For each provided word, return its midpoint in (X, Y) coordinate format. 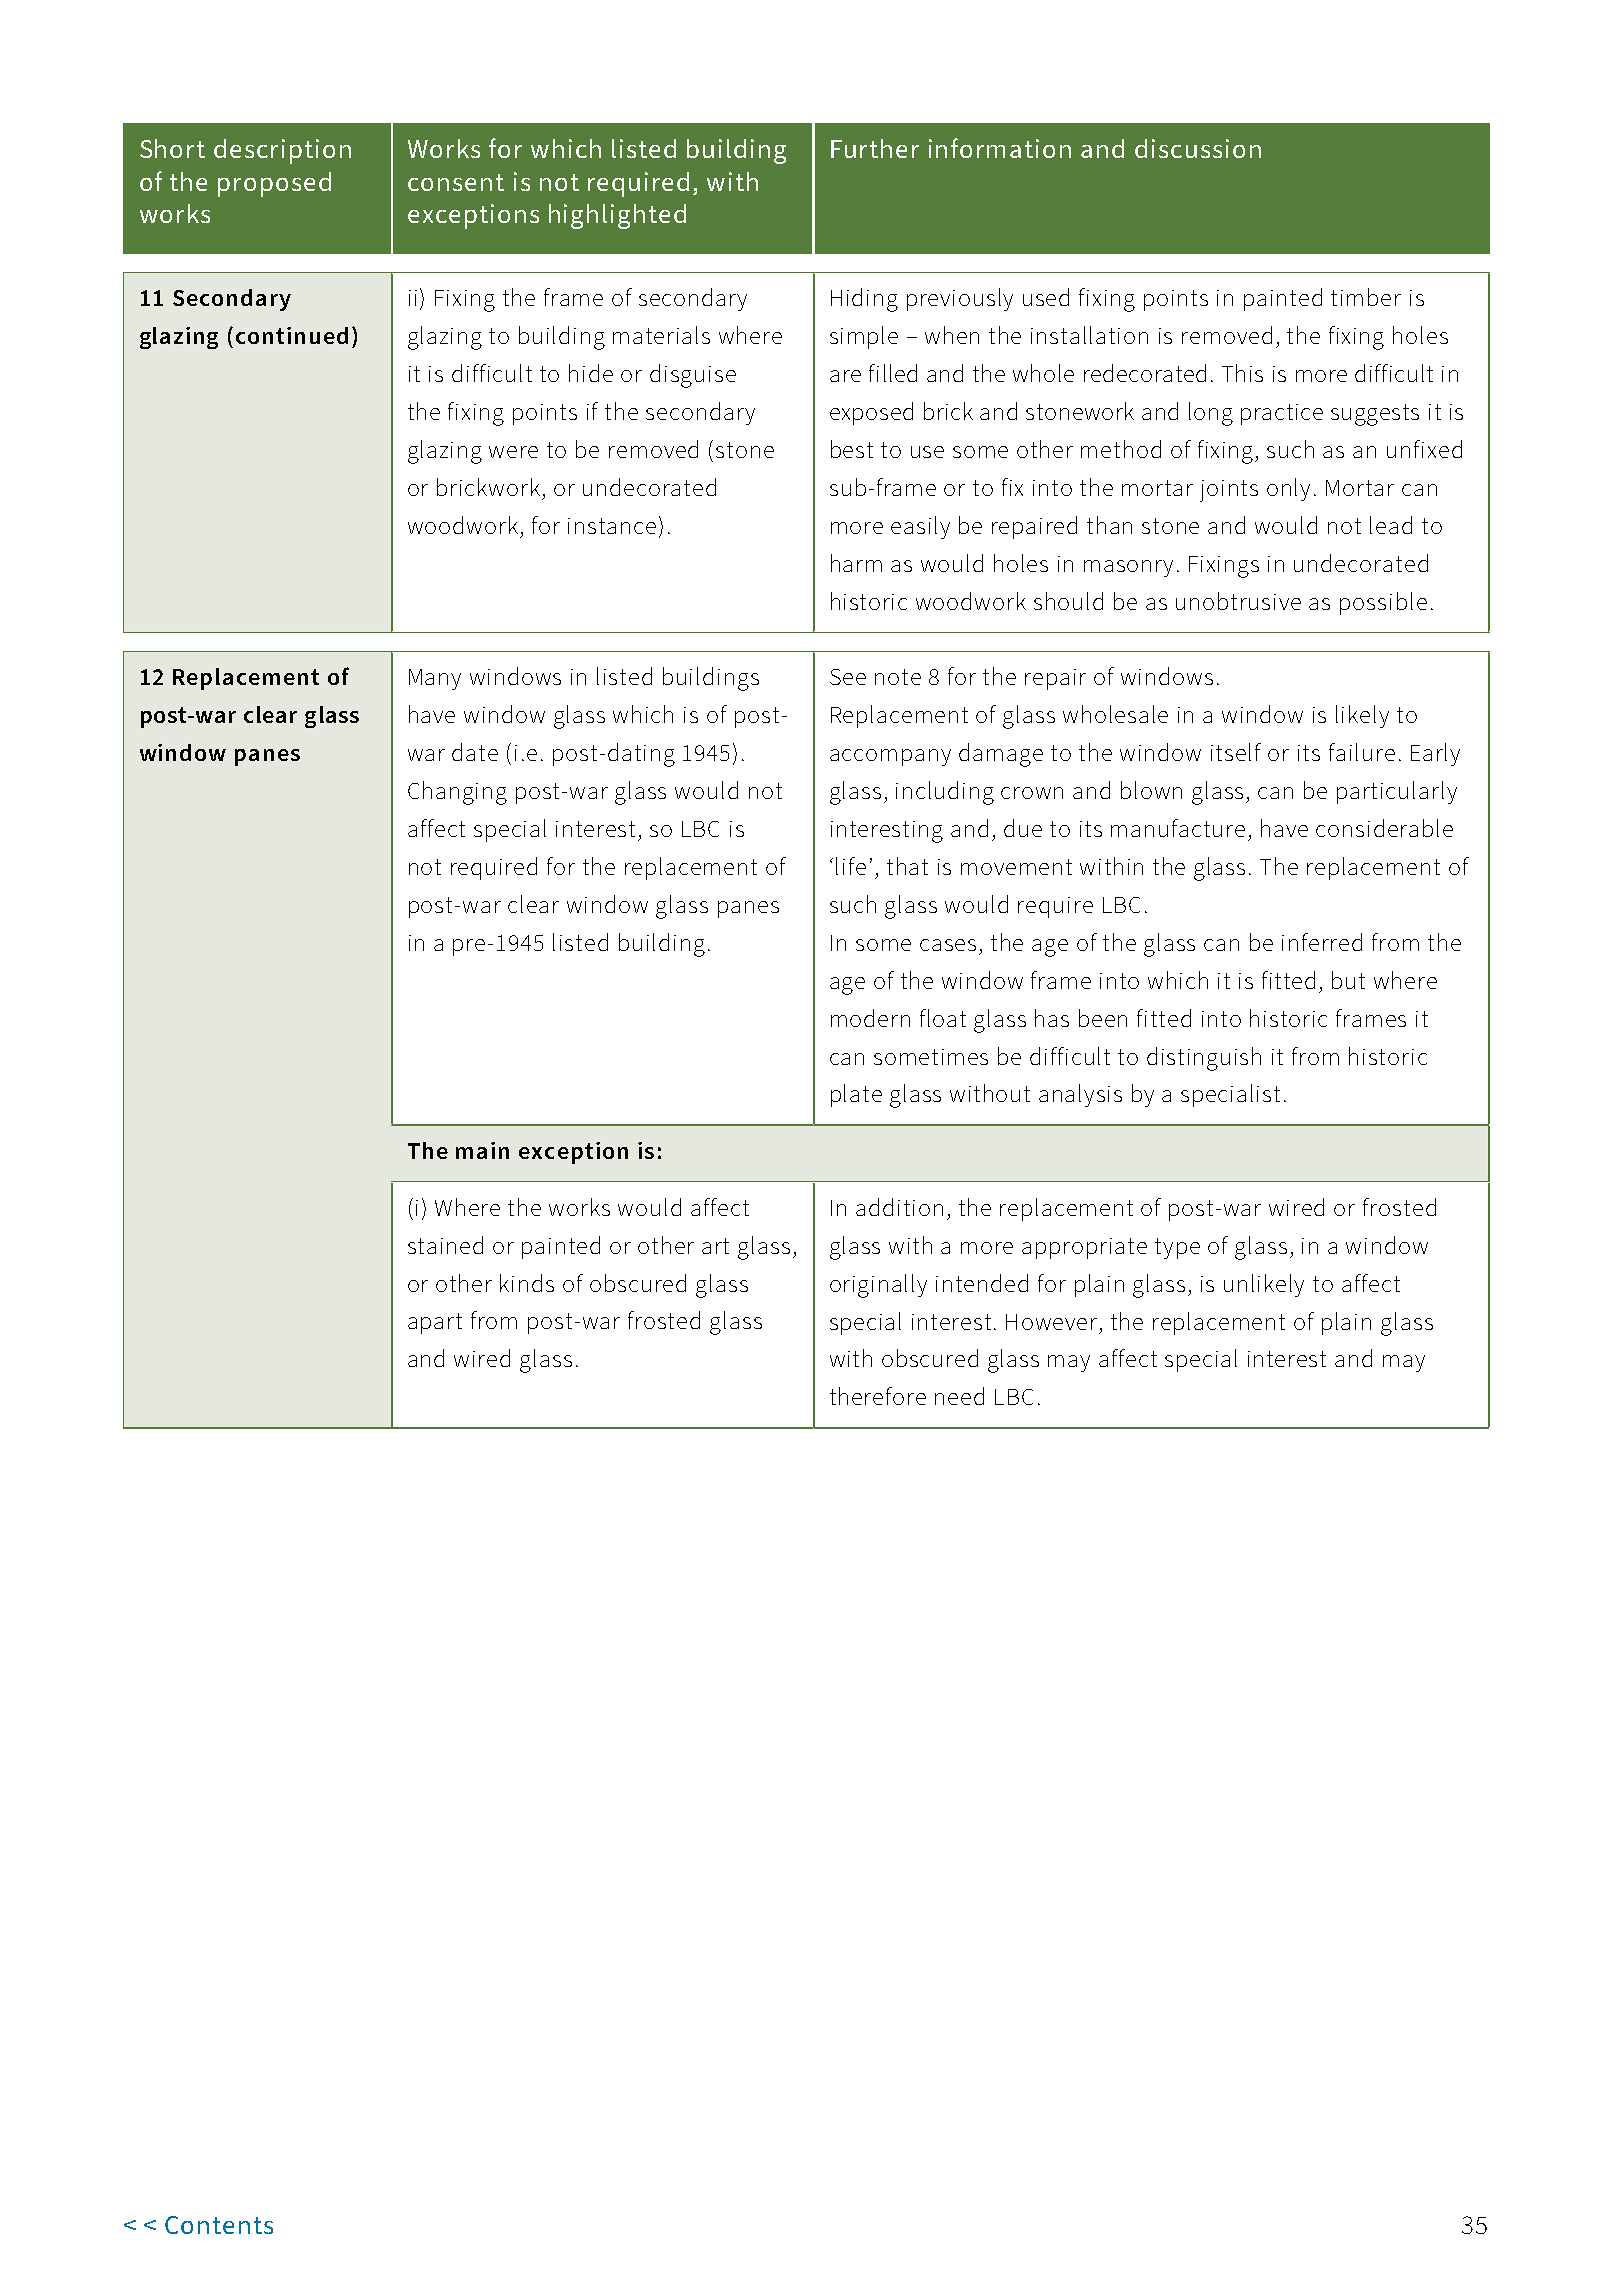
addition (899, 1207)
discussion (1198, 148)
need (959, 1396)
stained (445, 1245)
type (1177, 1248)
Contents (219, 2225)
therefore (878, 1396)
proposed (274, 184)
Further (875, 148)
